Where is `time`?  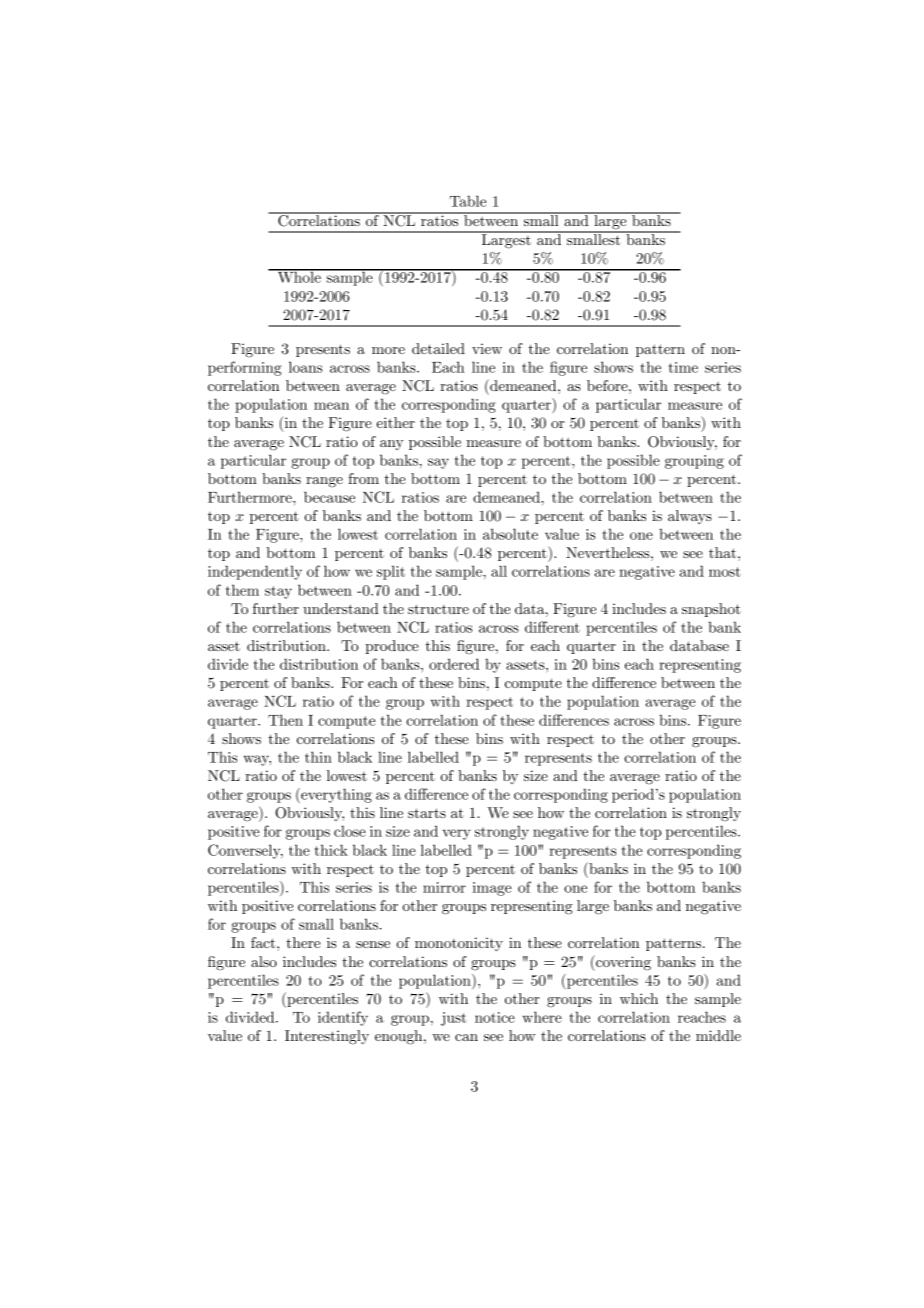 time is located at coordinates (683, 367).
